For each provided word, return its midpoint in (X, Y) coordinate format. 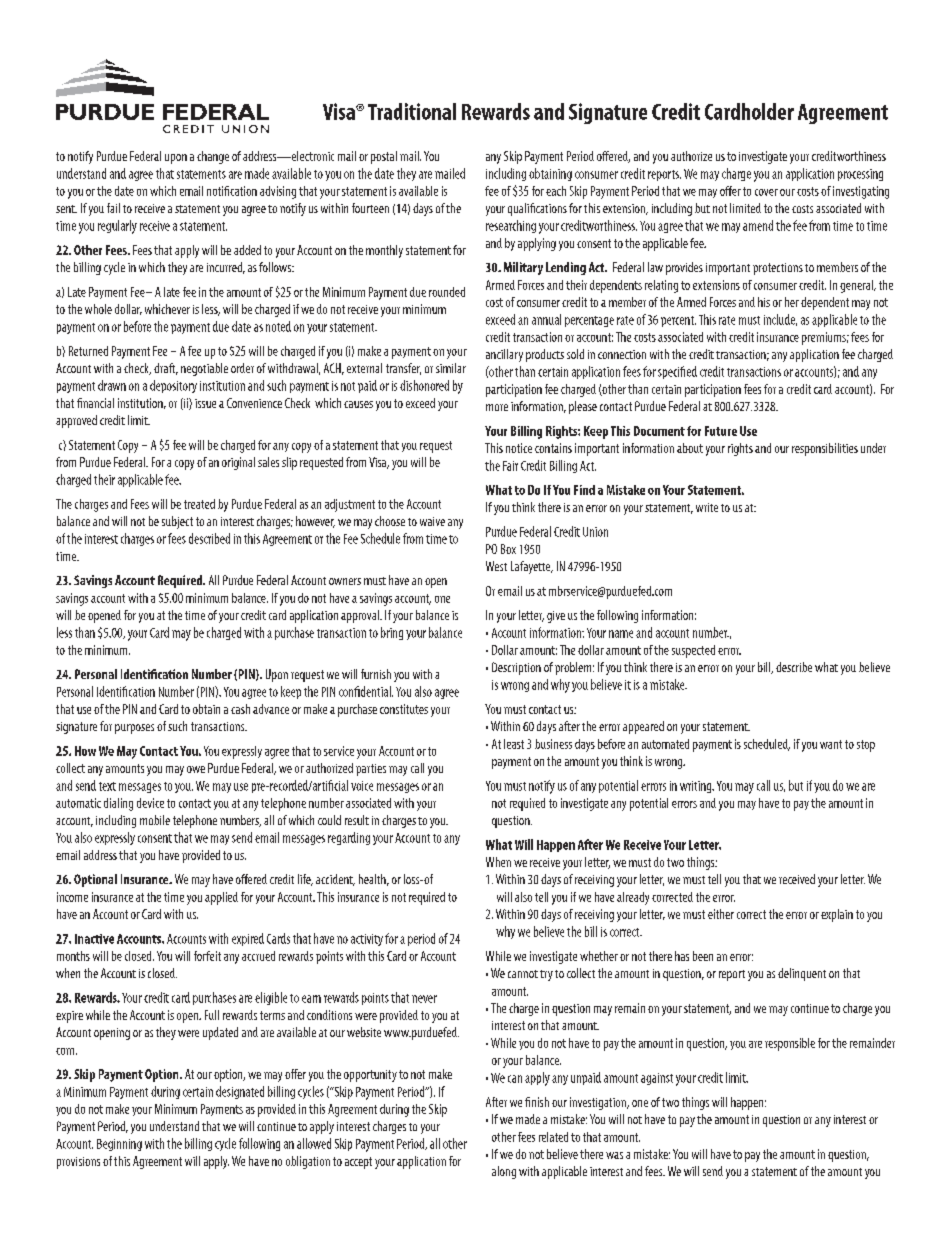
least (514, 744)
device (150, 803)
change (213, 157)
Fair (510, 466)
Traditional (412, 111)
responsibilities (825, 449)
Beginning (119, 1145)
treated (199, 504)
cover (766, 192)
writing (697, 787)
